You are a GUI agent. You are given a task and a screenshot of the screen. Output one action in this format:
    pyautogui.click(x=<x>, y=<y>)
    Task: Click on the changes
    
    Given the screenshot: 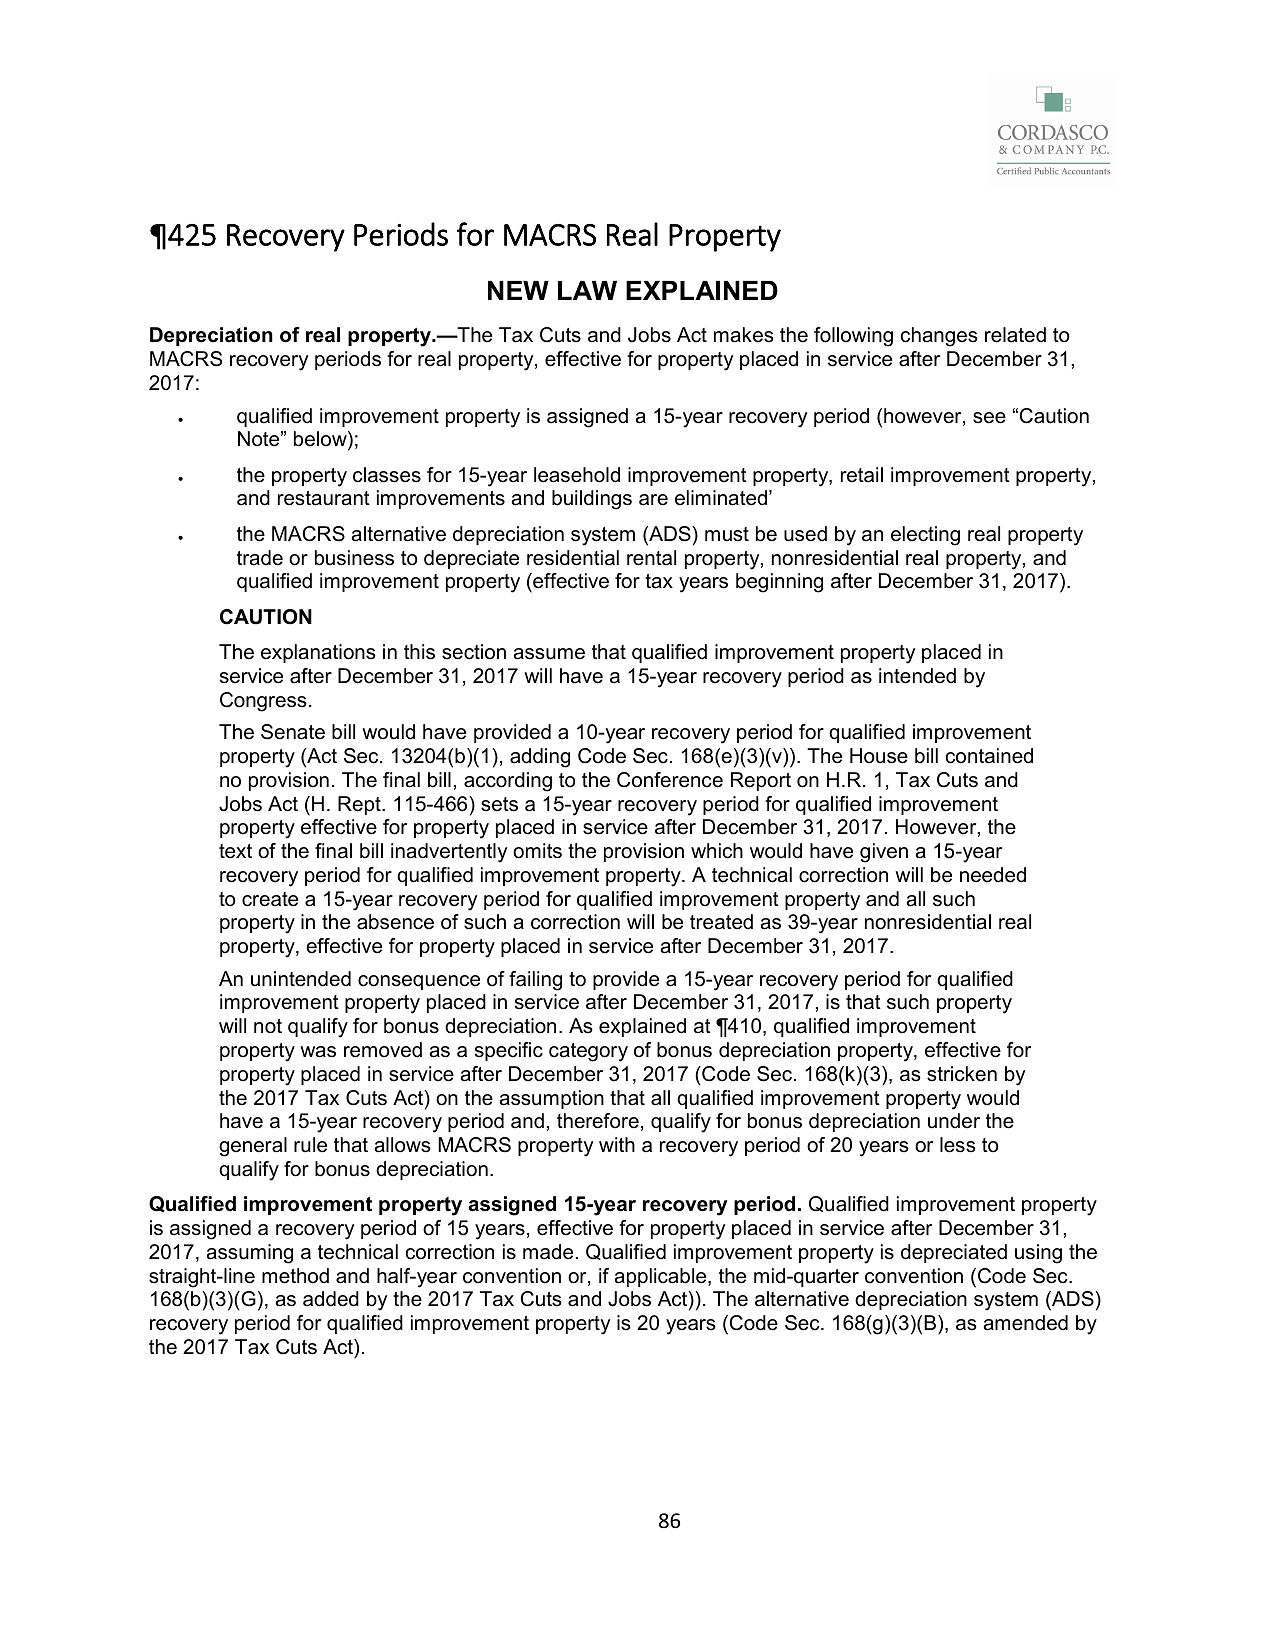 What is the action you would take?
    pyautogui.click(x=939, y=337)
